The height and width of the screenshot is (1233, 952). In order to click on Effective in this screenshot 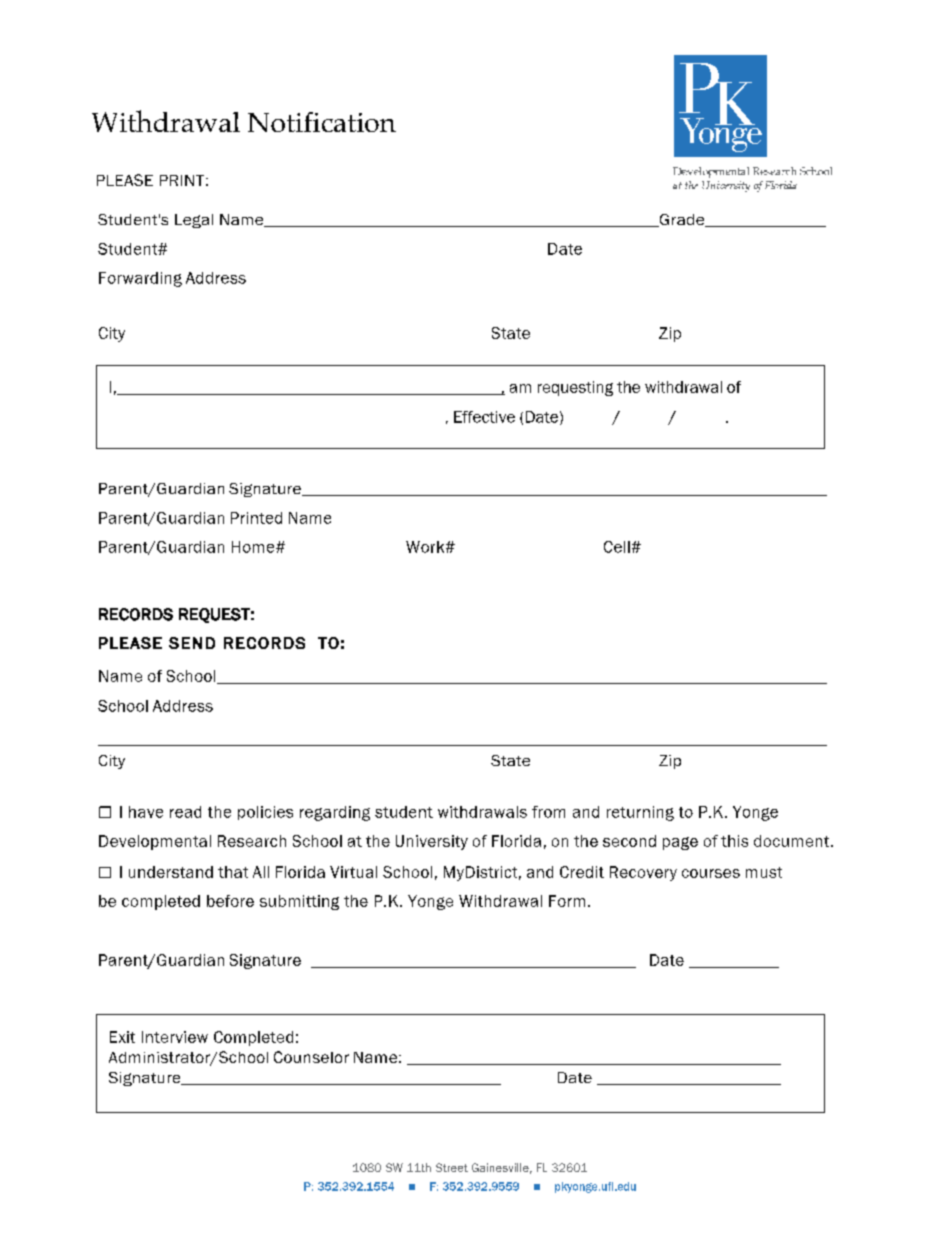, I will do `click(484, 417)`.
